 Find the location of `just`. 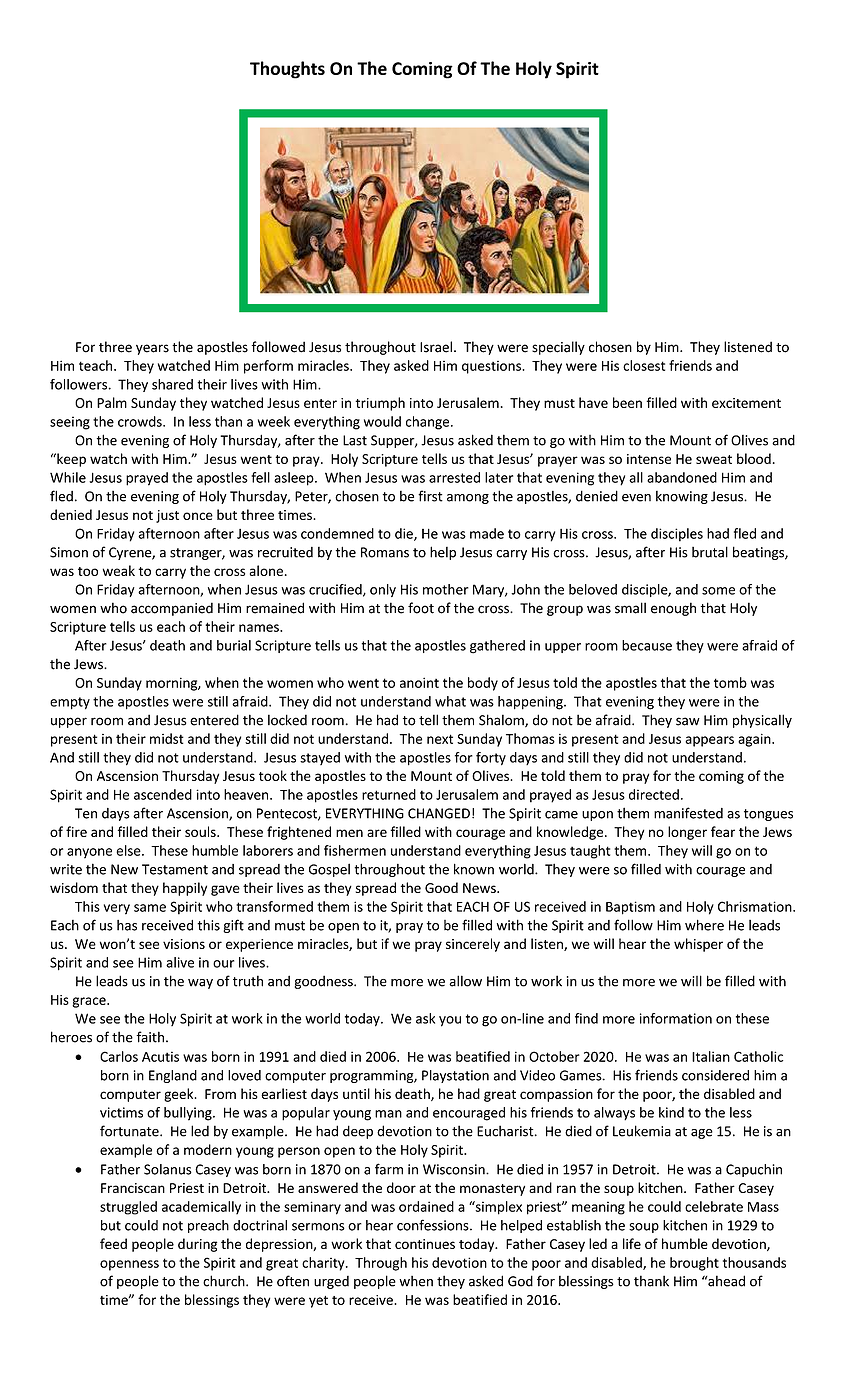

just is located at coordinates (167, 516).
